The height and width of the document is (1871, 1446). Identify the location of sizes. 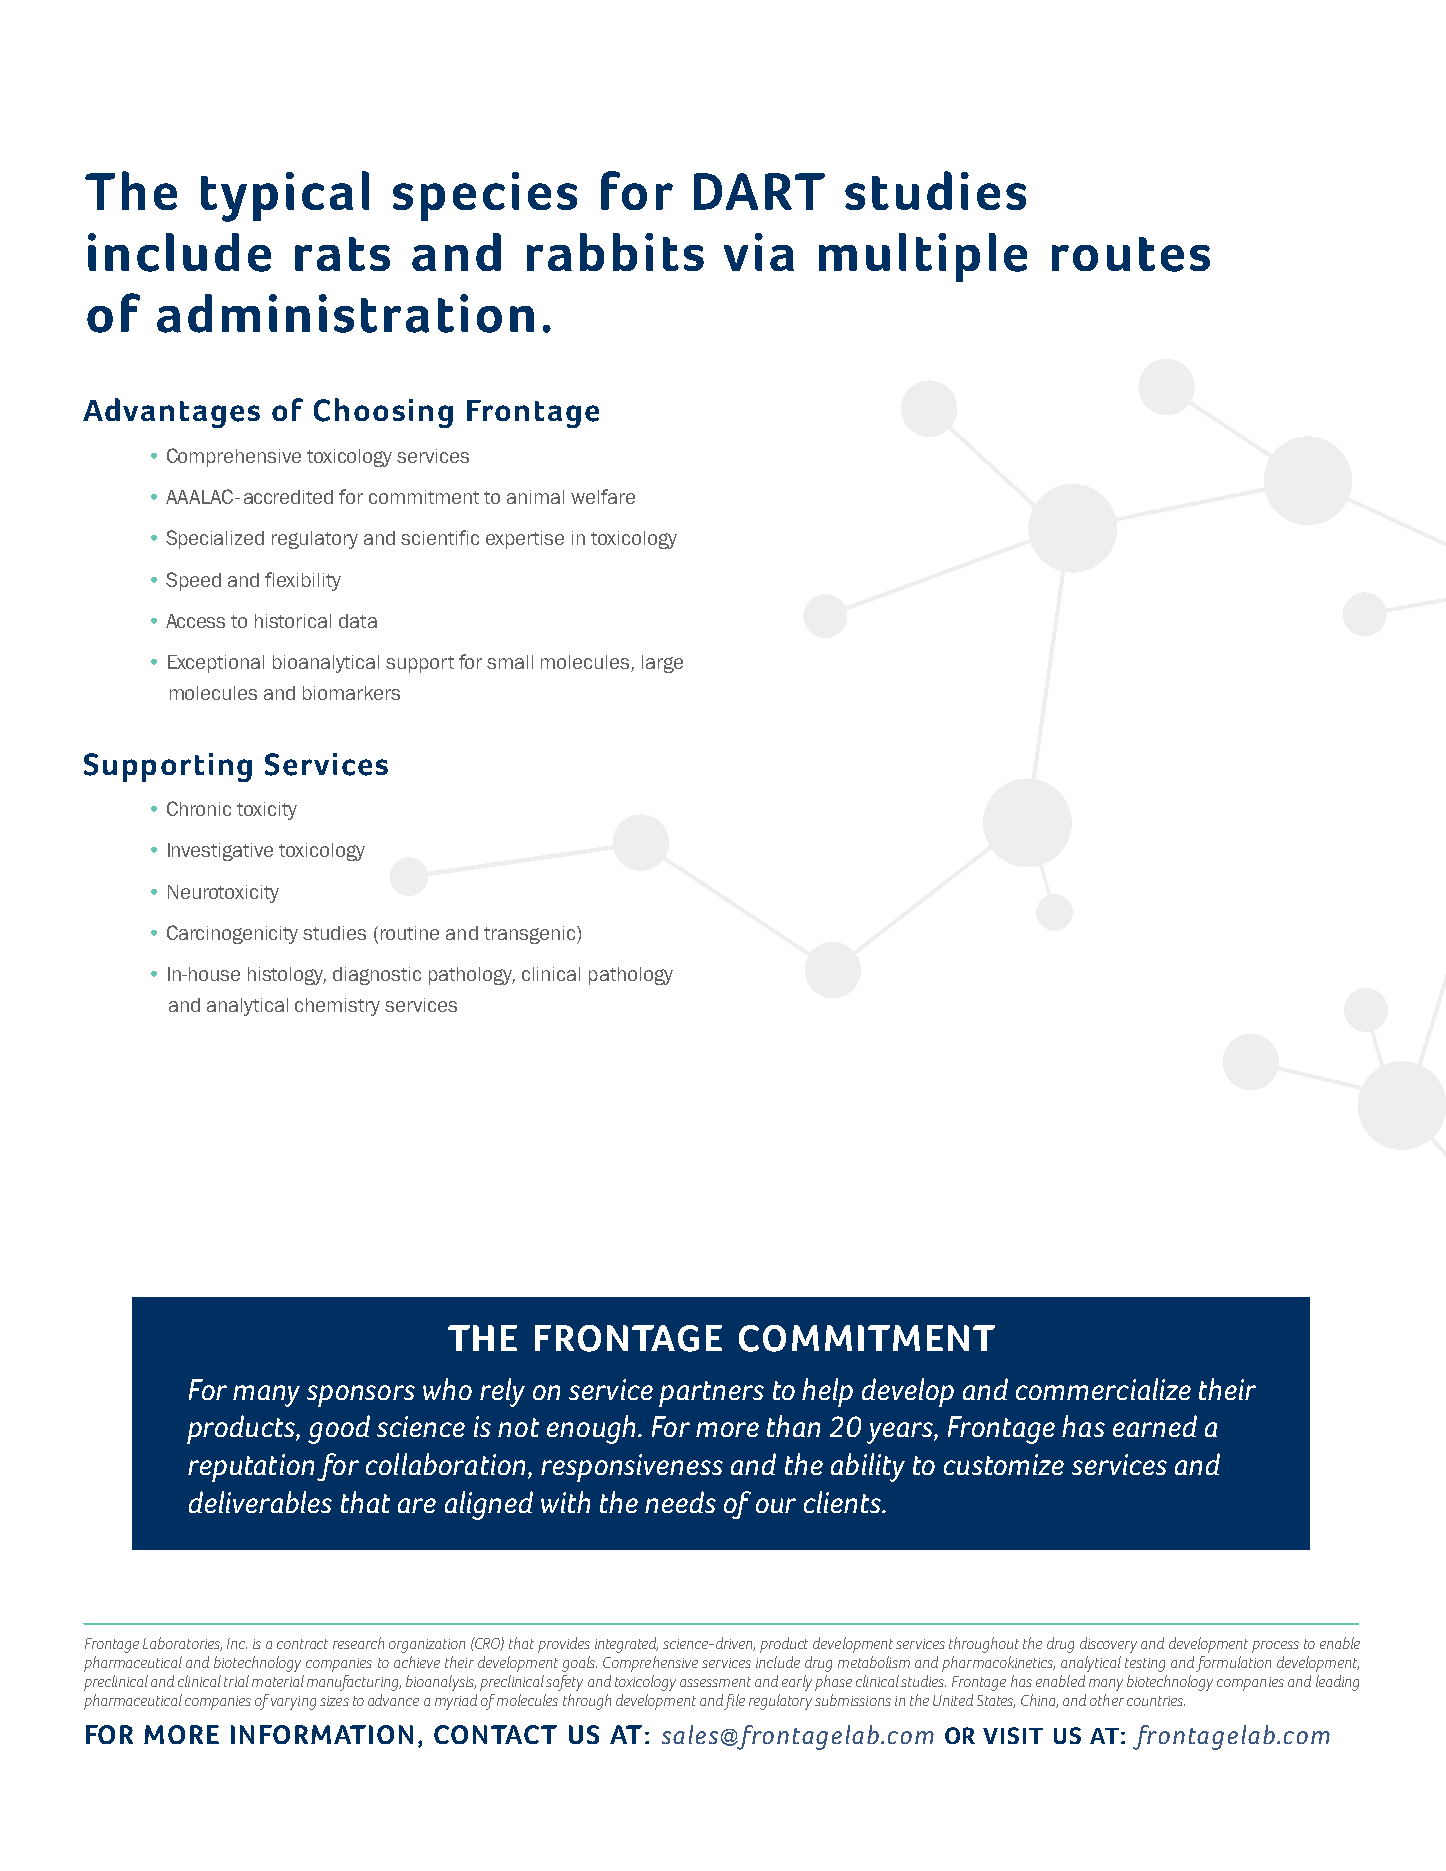
(334, 1701).
